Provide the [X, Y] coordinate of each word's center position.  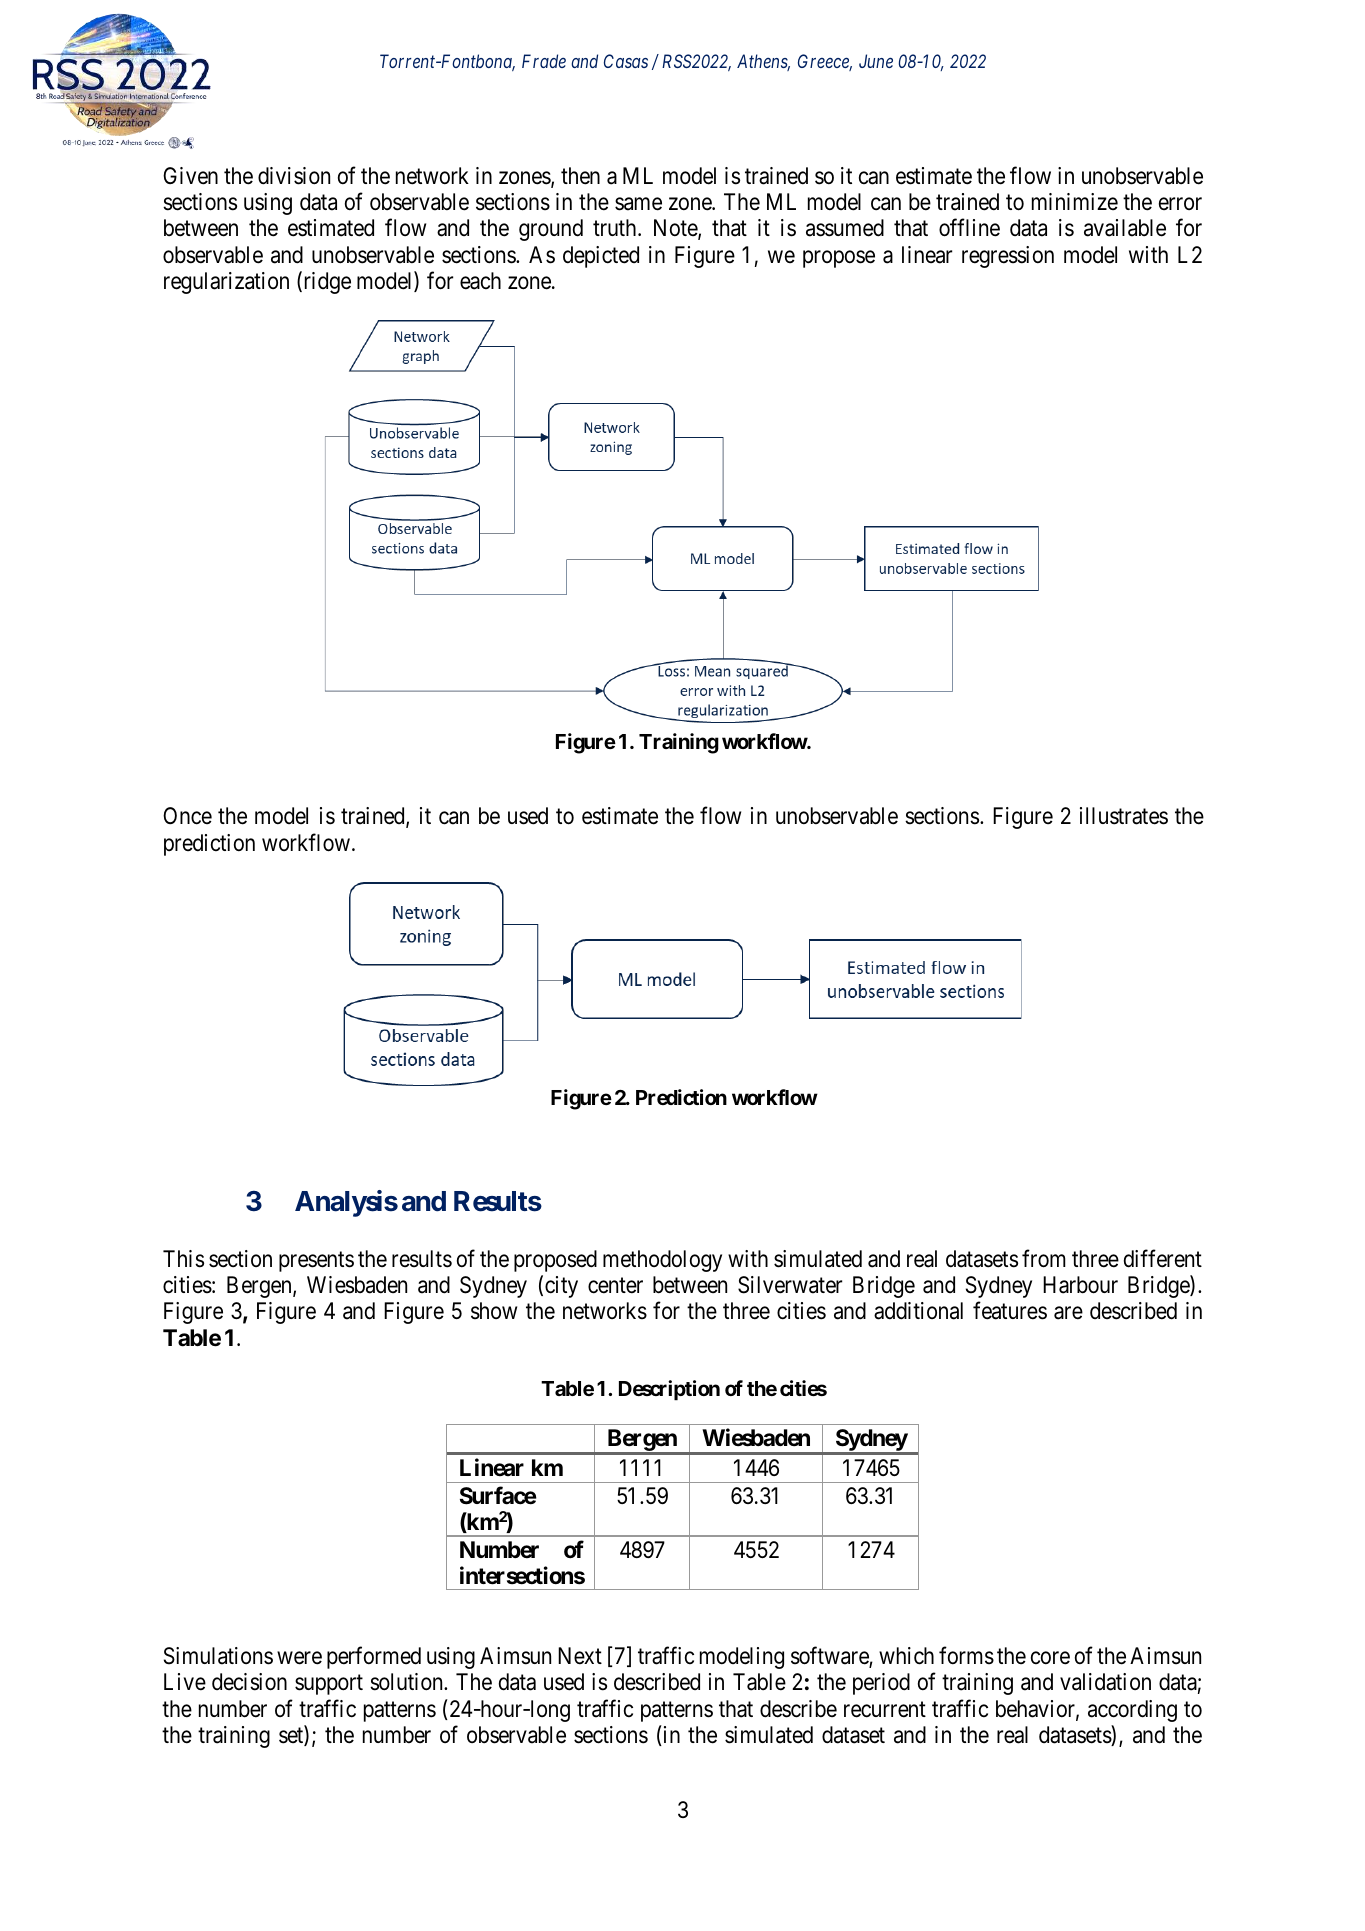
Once [187, 816]
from [1044, 1258]
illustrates [1124, 816]
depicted [601, 257]
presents [316, 1261]
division [294, 176]
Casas [626, 61]
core [1050, 1658]
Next [580, 1656]
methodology [662, 1261]
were [299, 1658]
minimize [1075, 201]
